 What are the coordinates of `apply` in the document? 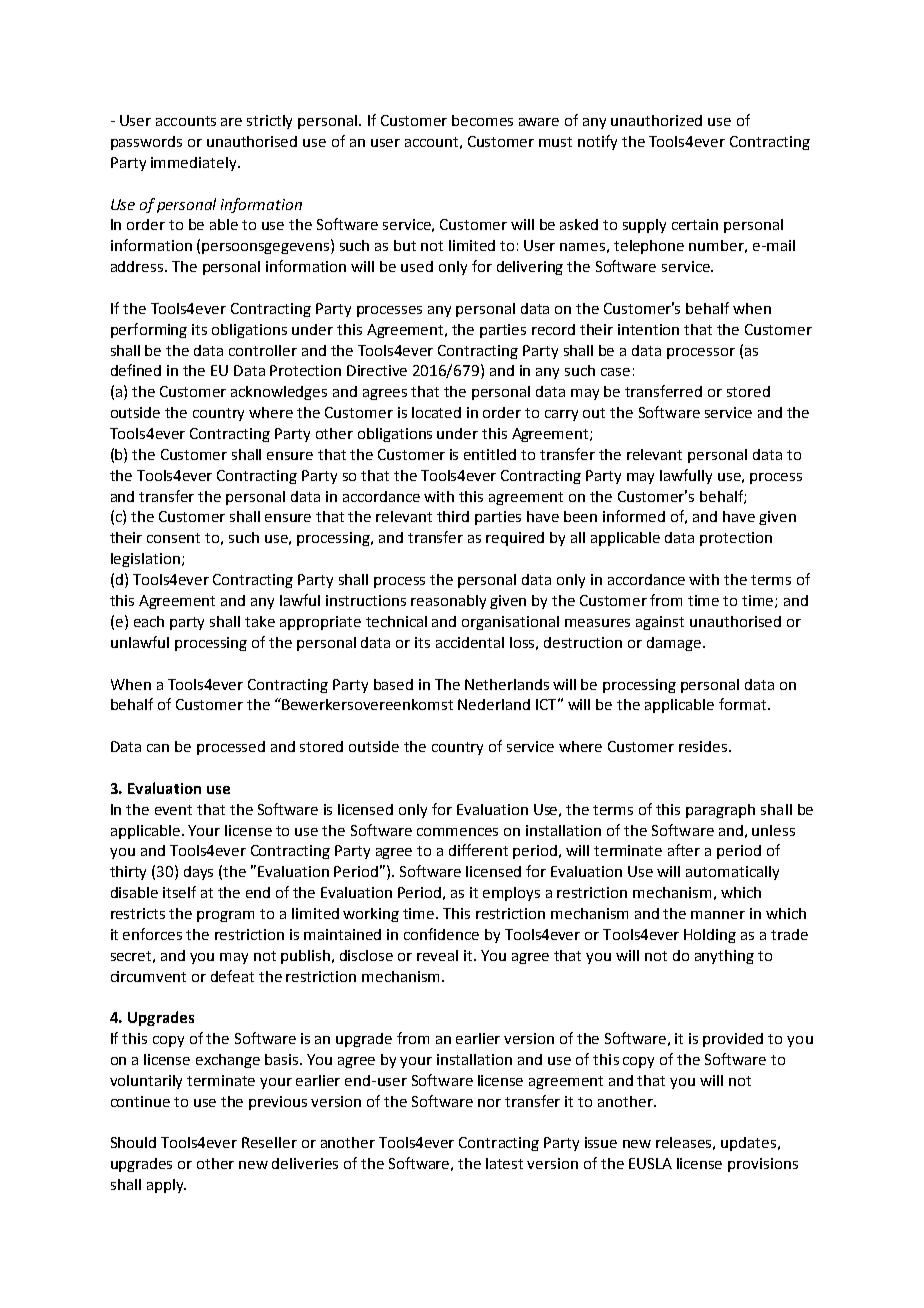 It's located at (166, 1186).
